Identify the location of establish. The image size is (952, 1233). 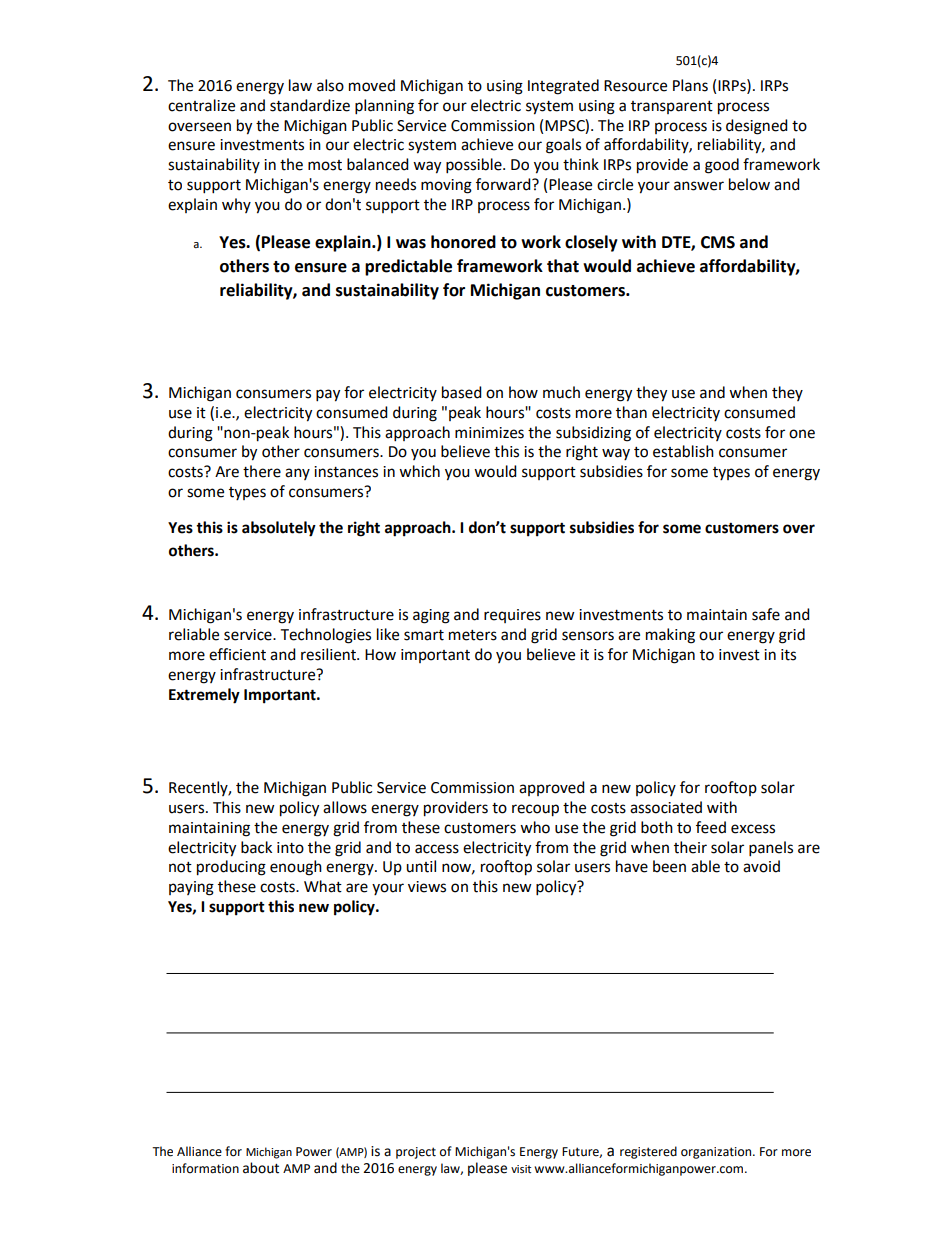
(683, 451).
